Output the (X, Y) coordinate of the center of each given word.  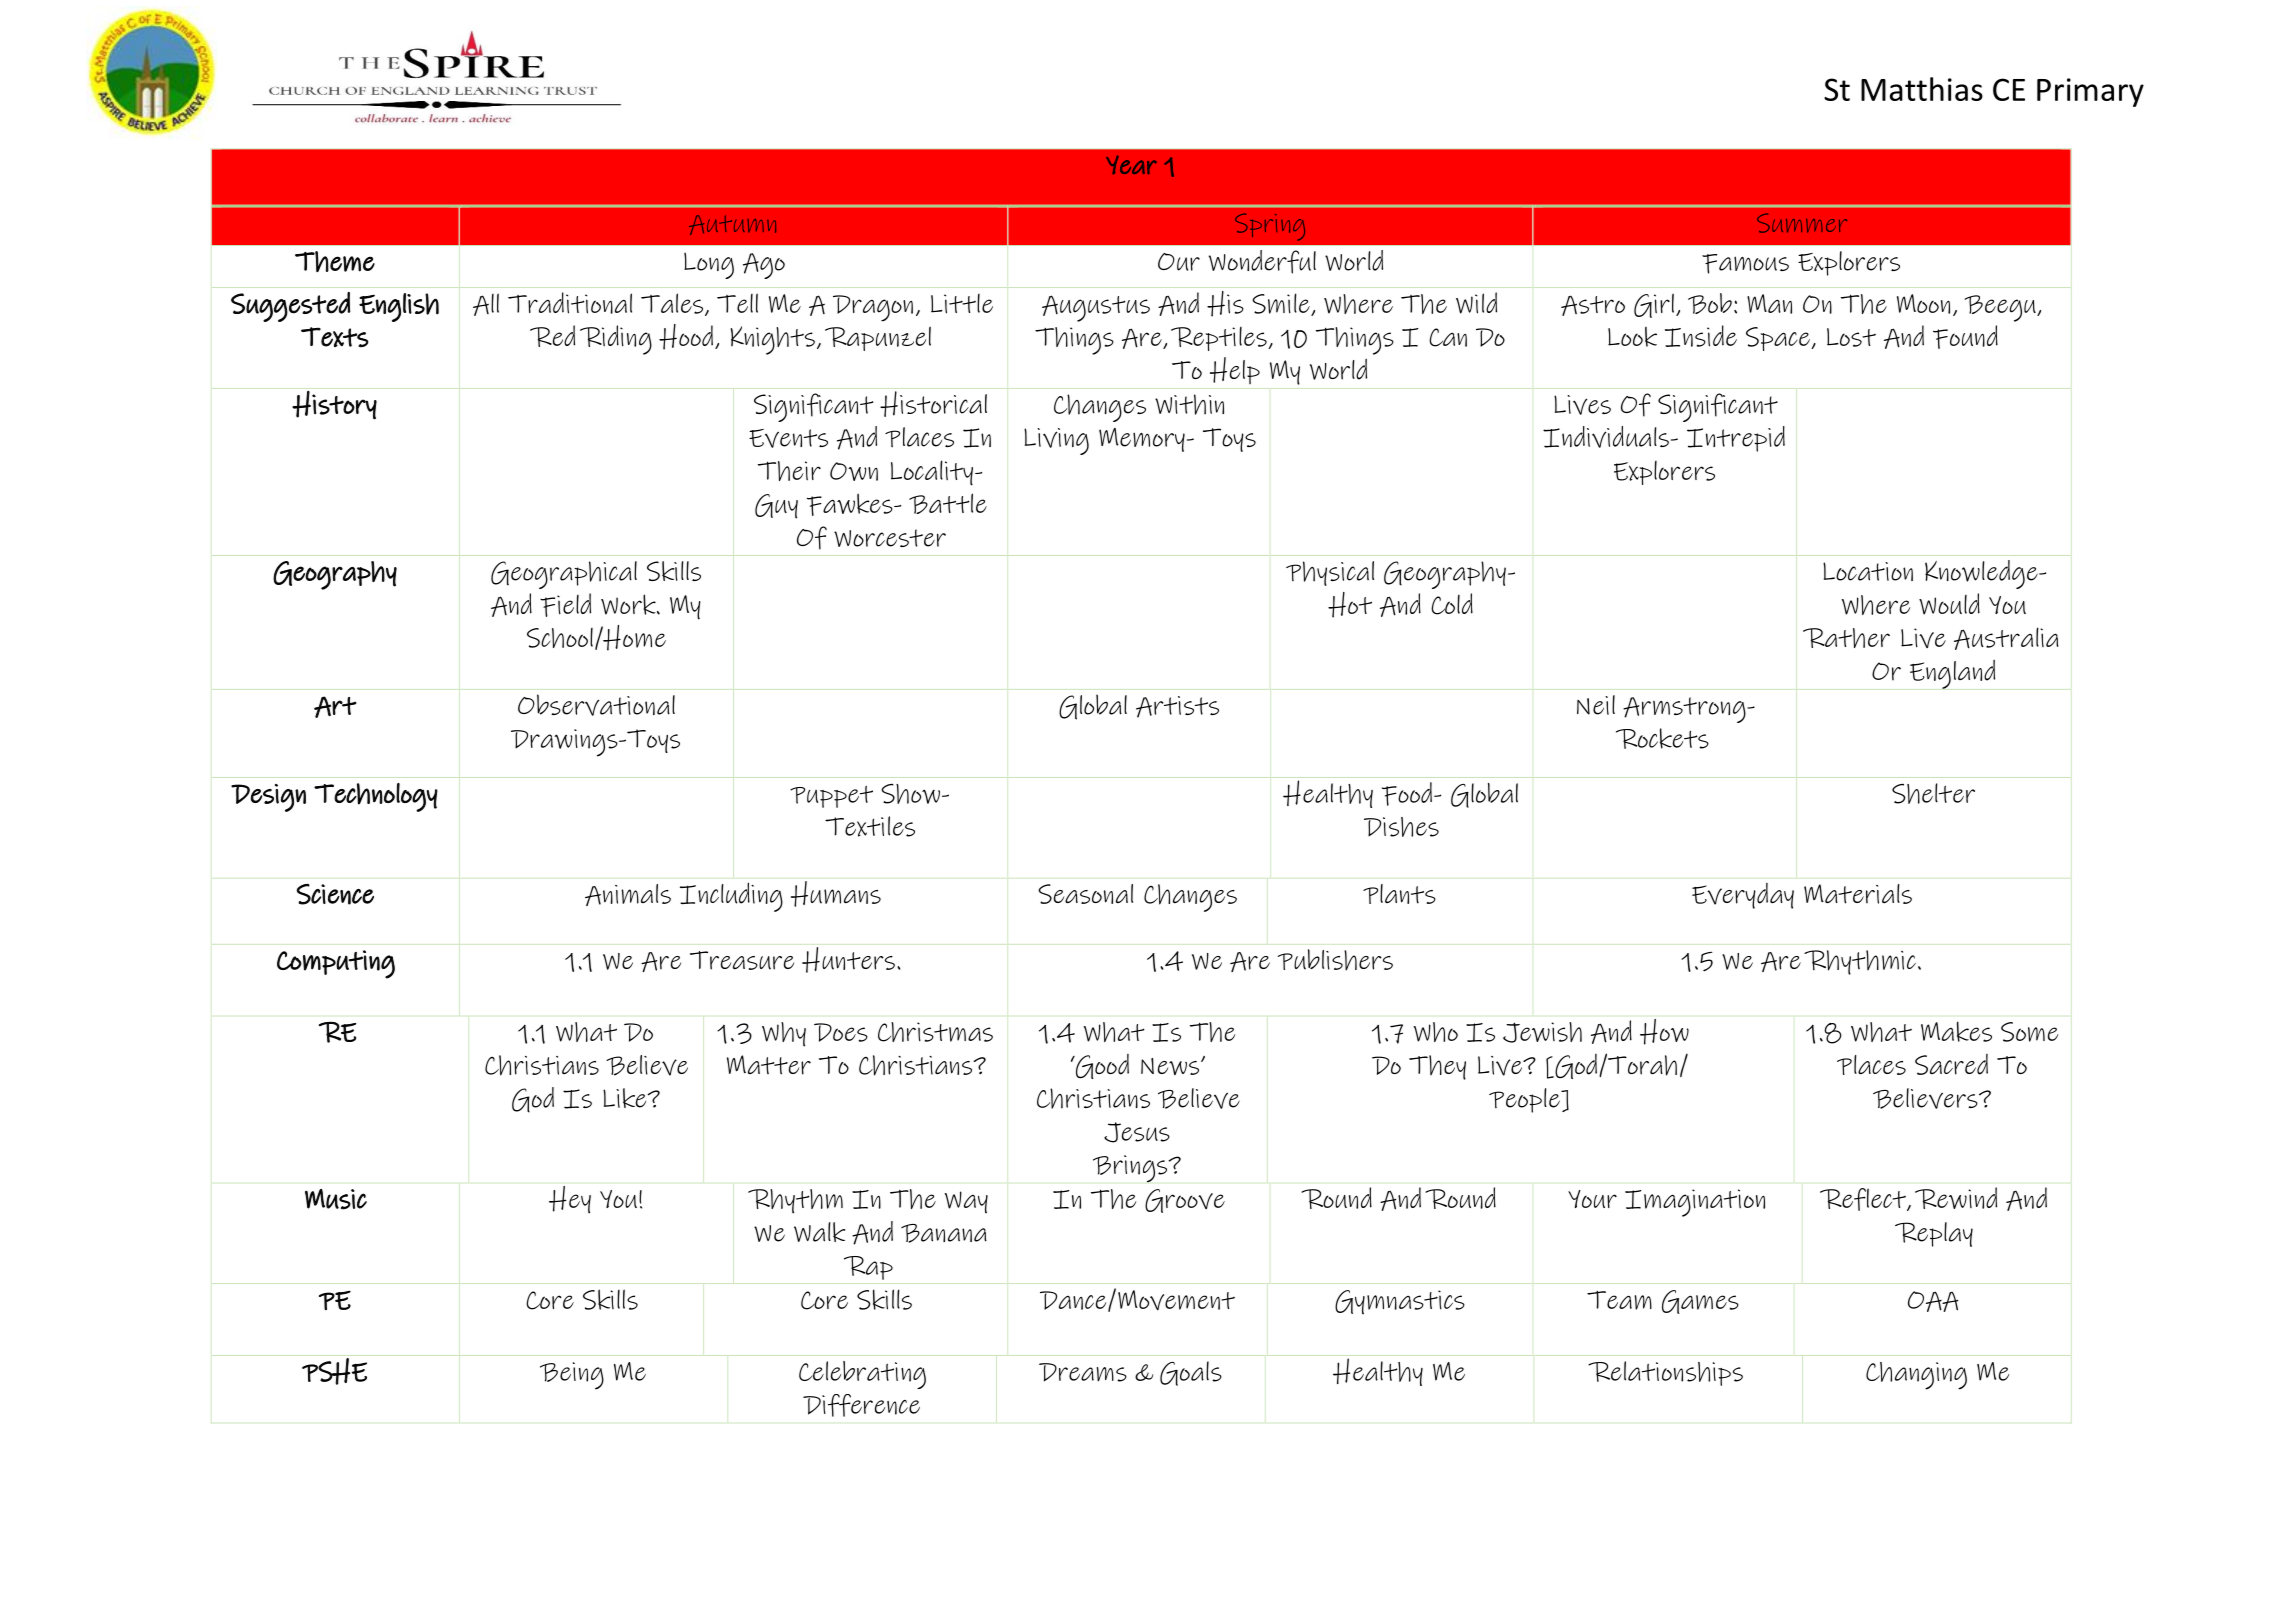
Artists (1177, 707)
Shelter (1933, 793)
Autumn (732, 225)
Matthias (1922, 89)
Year (1131, 165)
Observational (596, 705)
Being (572, 1376)
